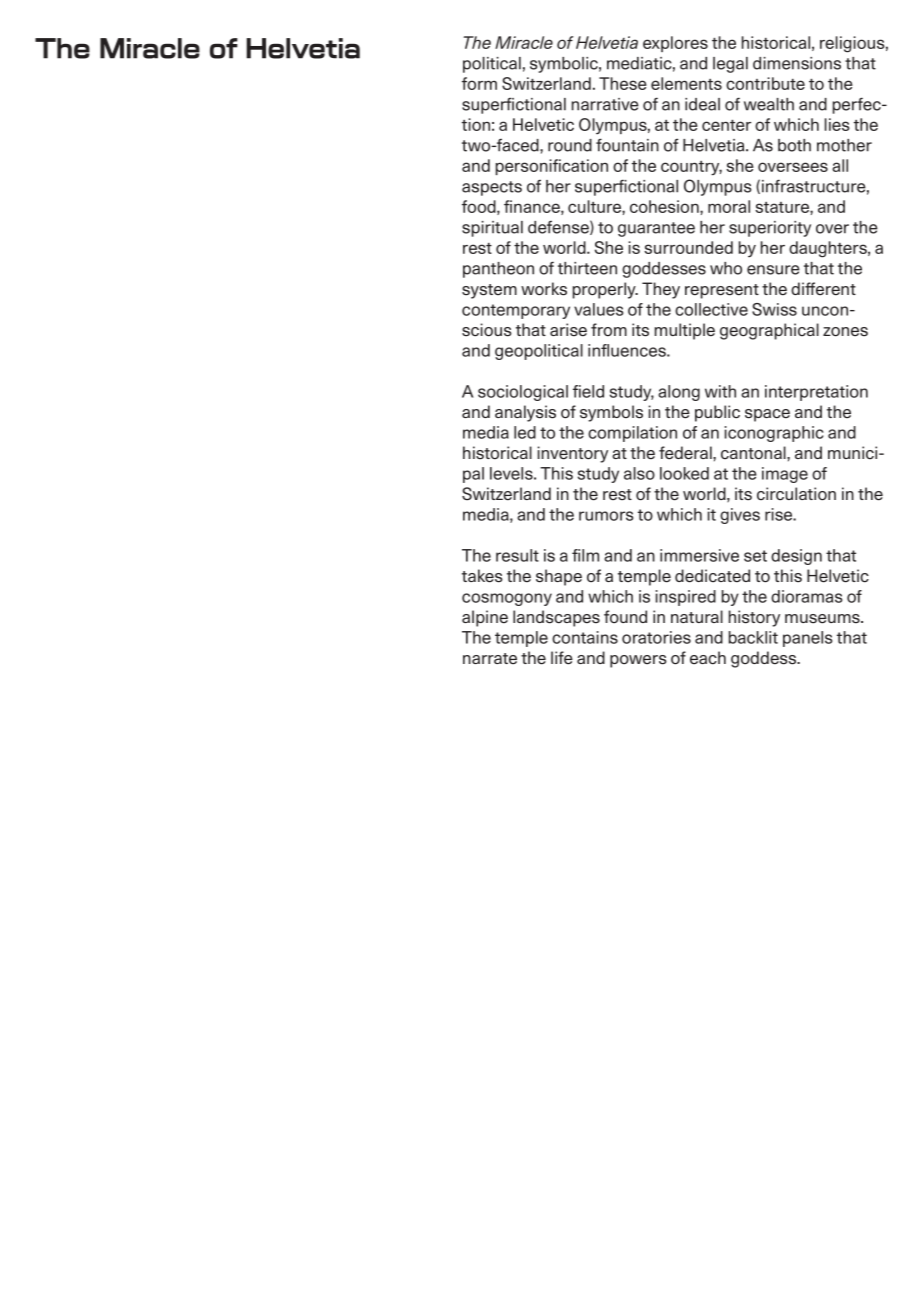 The image size is (924, 1308). I want to click on multiple, so click(685, 331).
